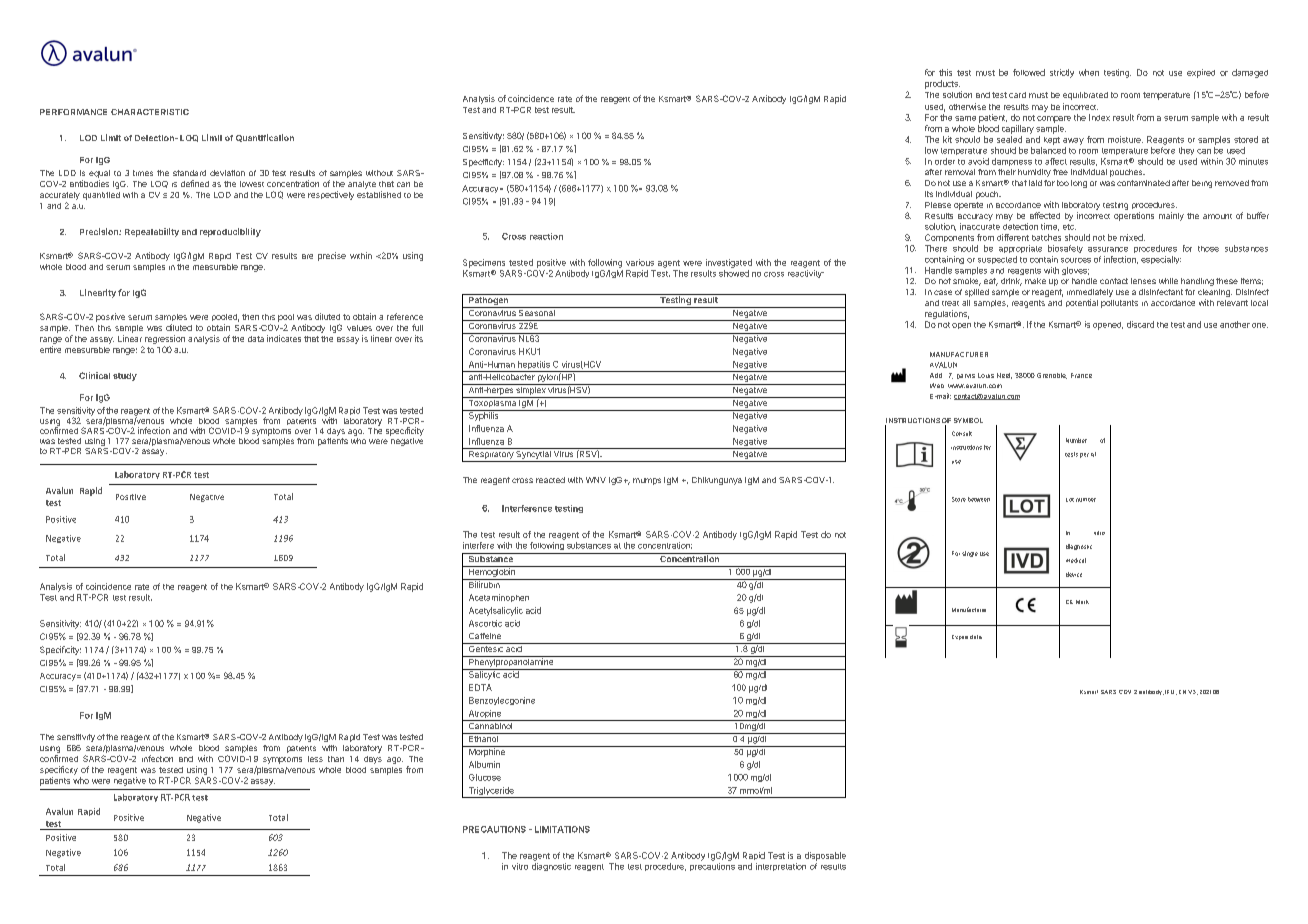  Describe the element at coordinates (150, 112) in the screenshot. I see `CHARACTERISTIC` at that location.
